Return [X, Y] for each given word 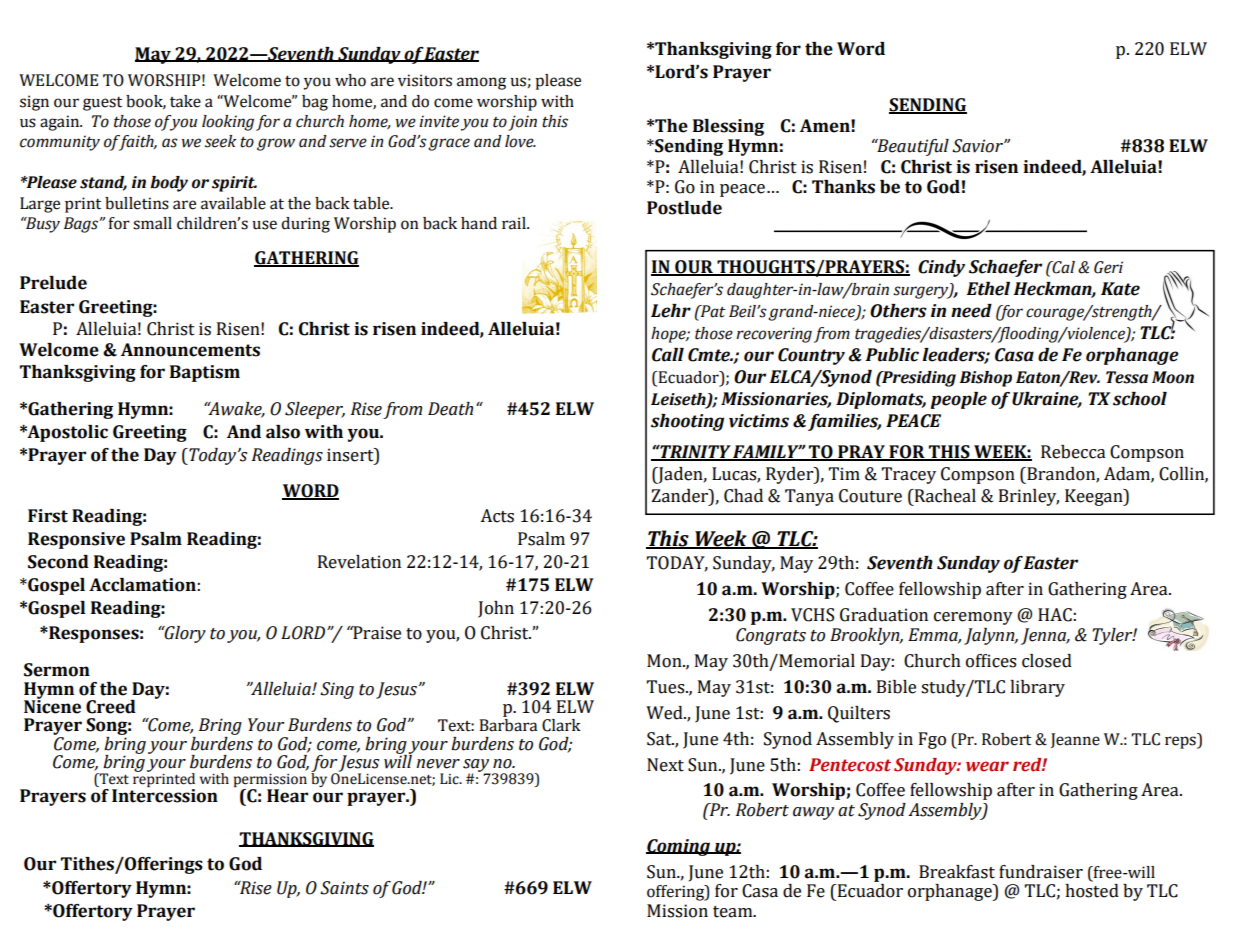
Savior [978, 146]
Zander [681, 496]
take [185, 101]
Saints [344, 888]
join [522, 123]
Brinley [1029, 497]
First [48, 516]
